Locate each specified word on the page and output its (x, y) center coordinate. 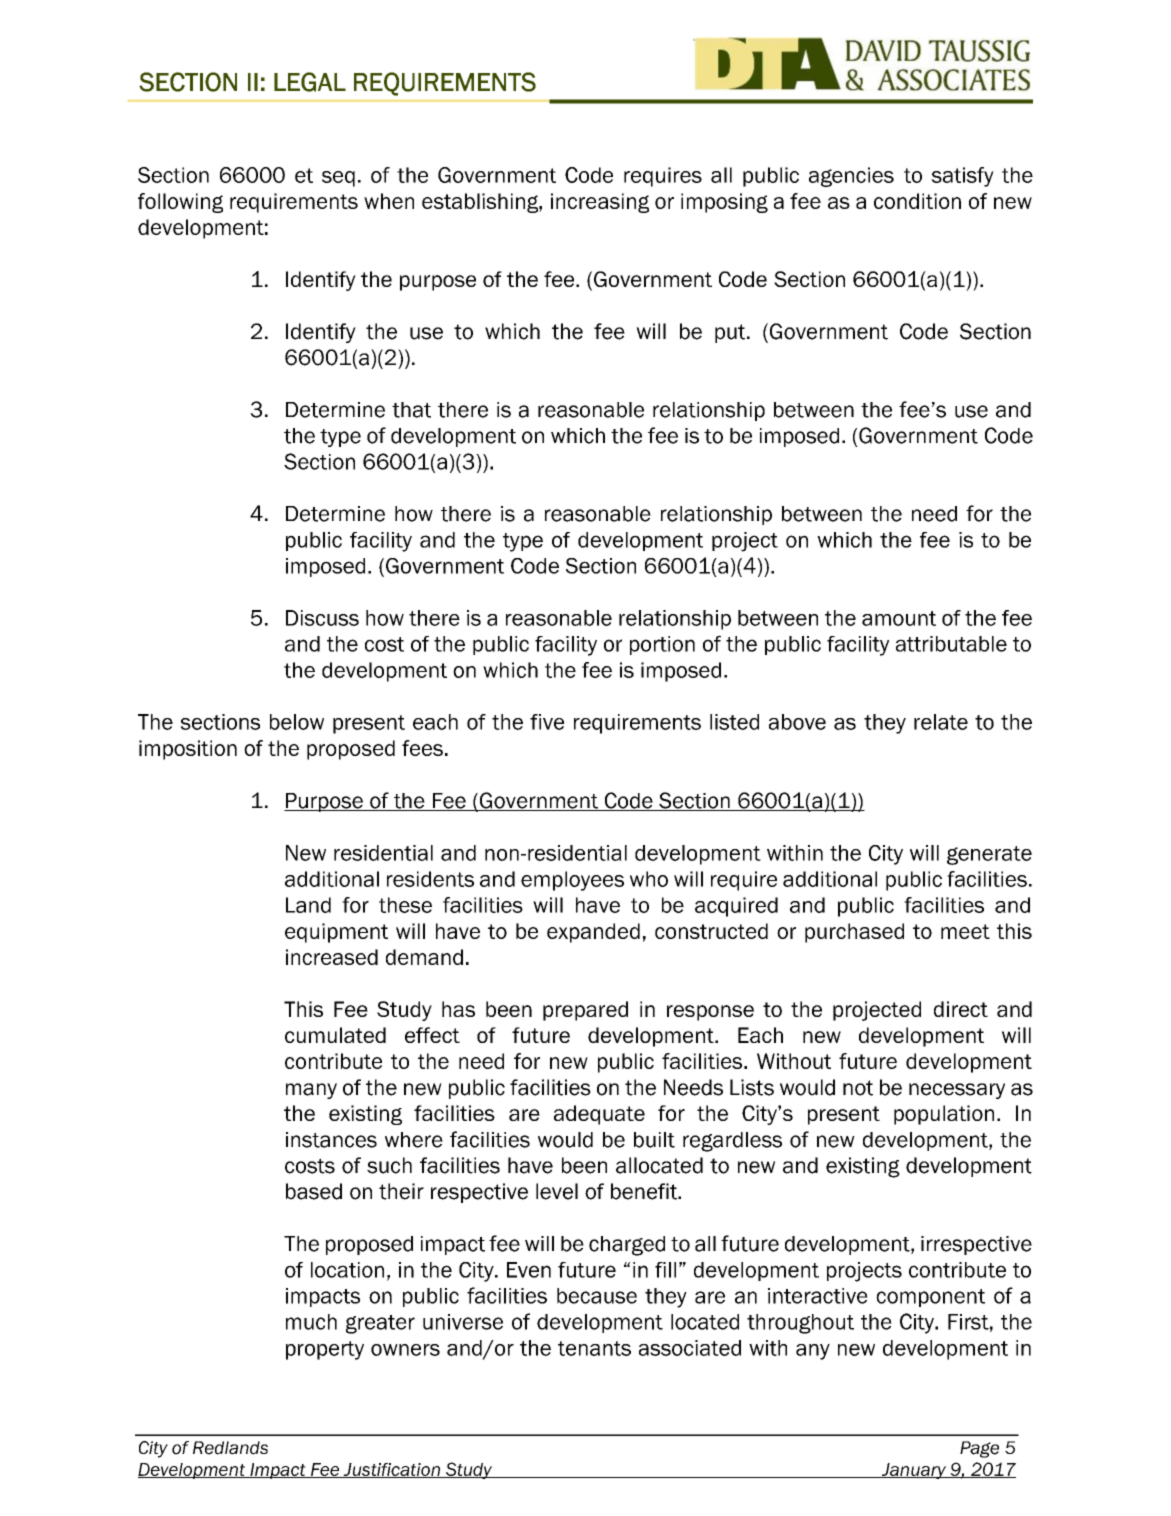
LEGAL (310, 82)
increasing (600, 203)
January (913, 1471)
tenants (594, 1348)
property (325, 1350)
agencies (851, 177)
